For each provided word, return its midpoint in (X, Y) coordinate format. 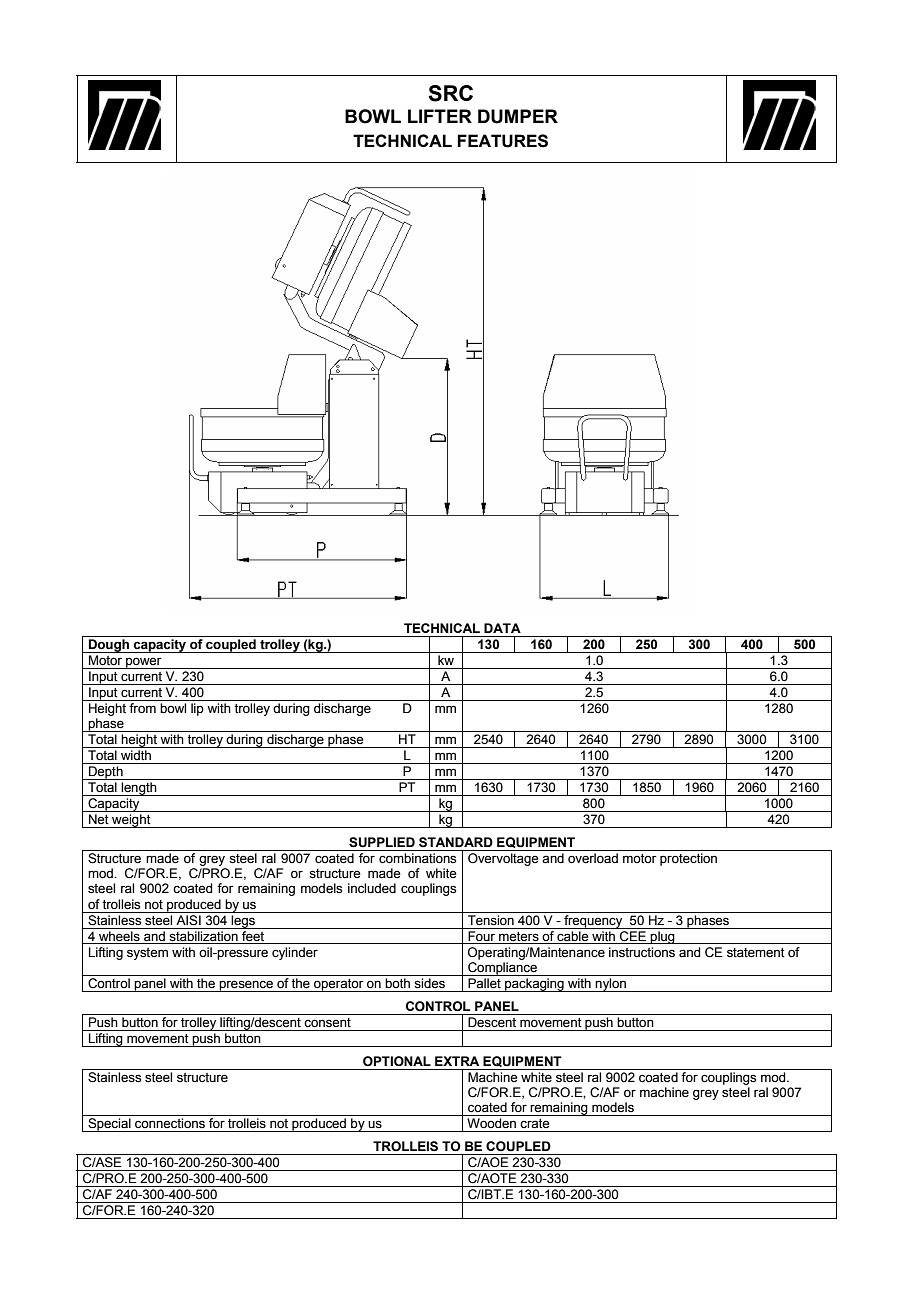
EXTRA (457, 1061)
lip (197, 709)
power (144, 663)
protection (688, 859)
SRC (450, 93)
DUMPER (518, 116)
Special (109, 1125)
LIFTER (440, 116)
